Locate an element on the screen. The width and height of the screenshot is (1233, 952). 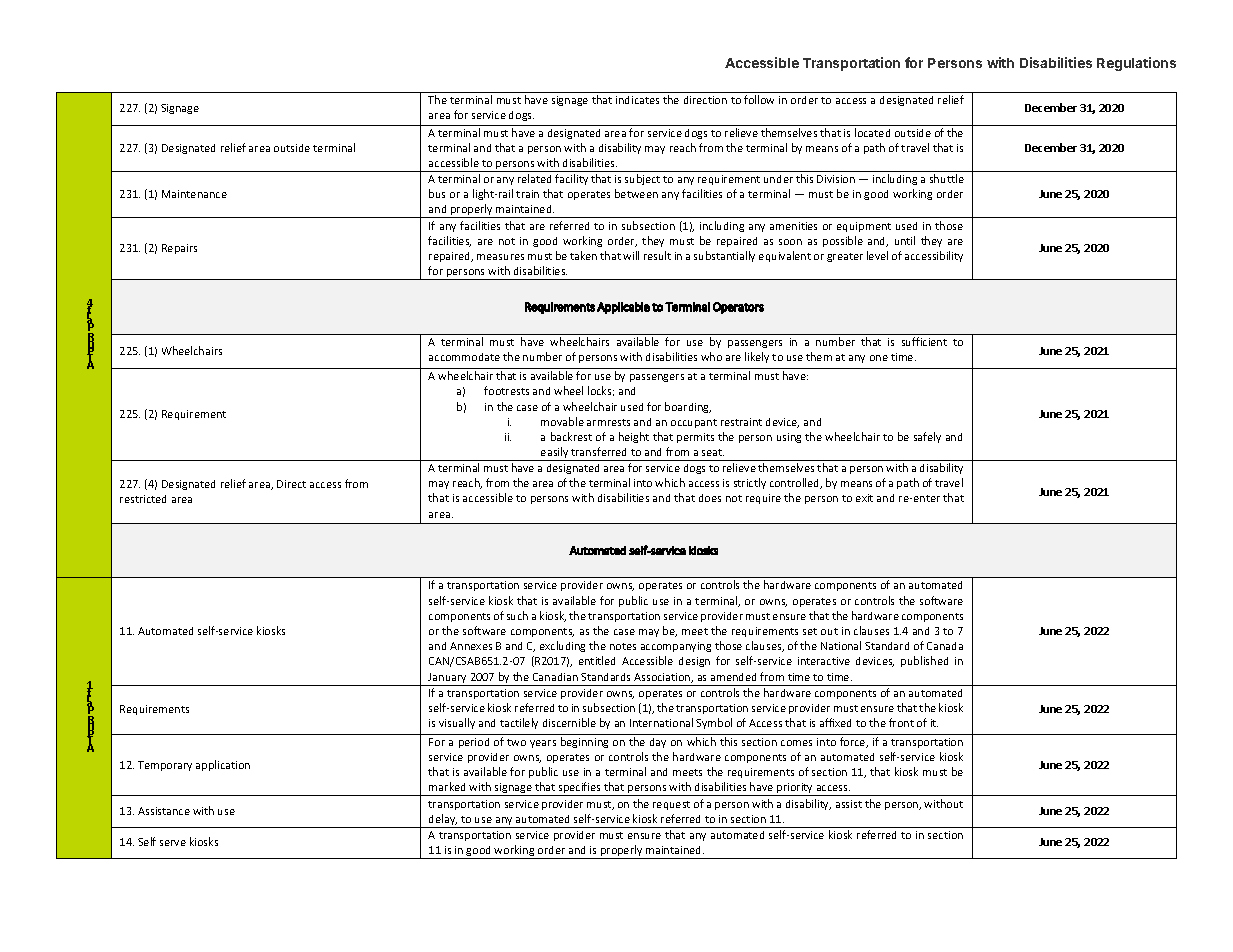
Annexes is located at coordinates (471, 646).
